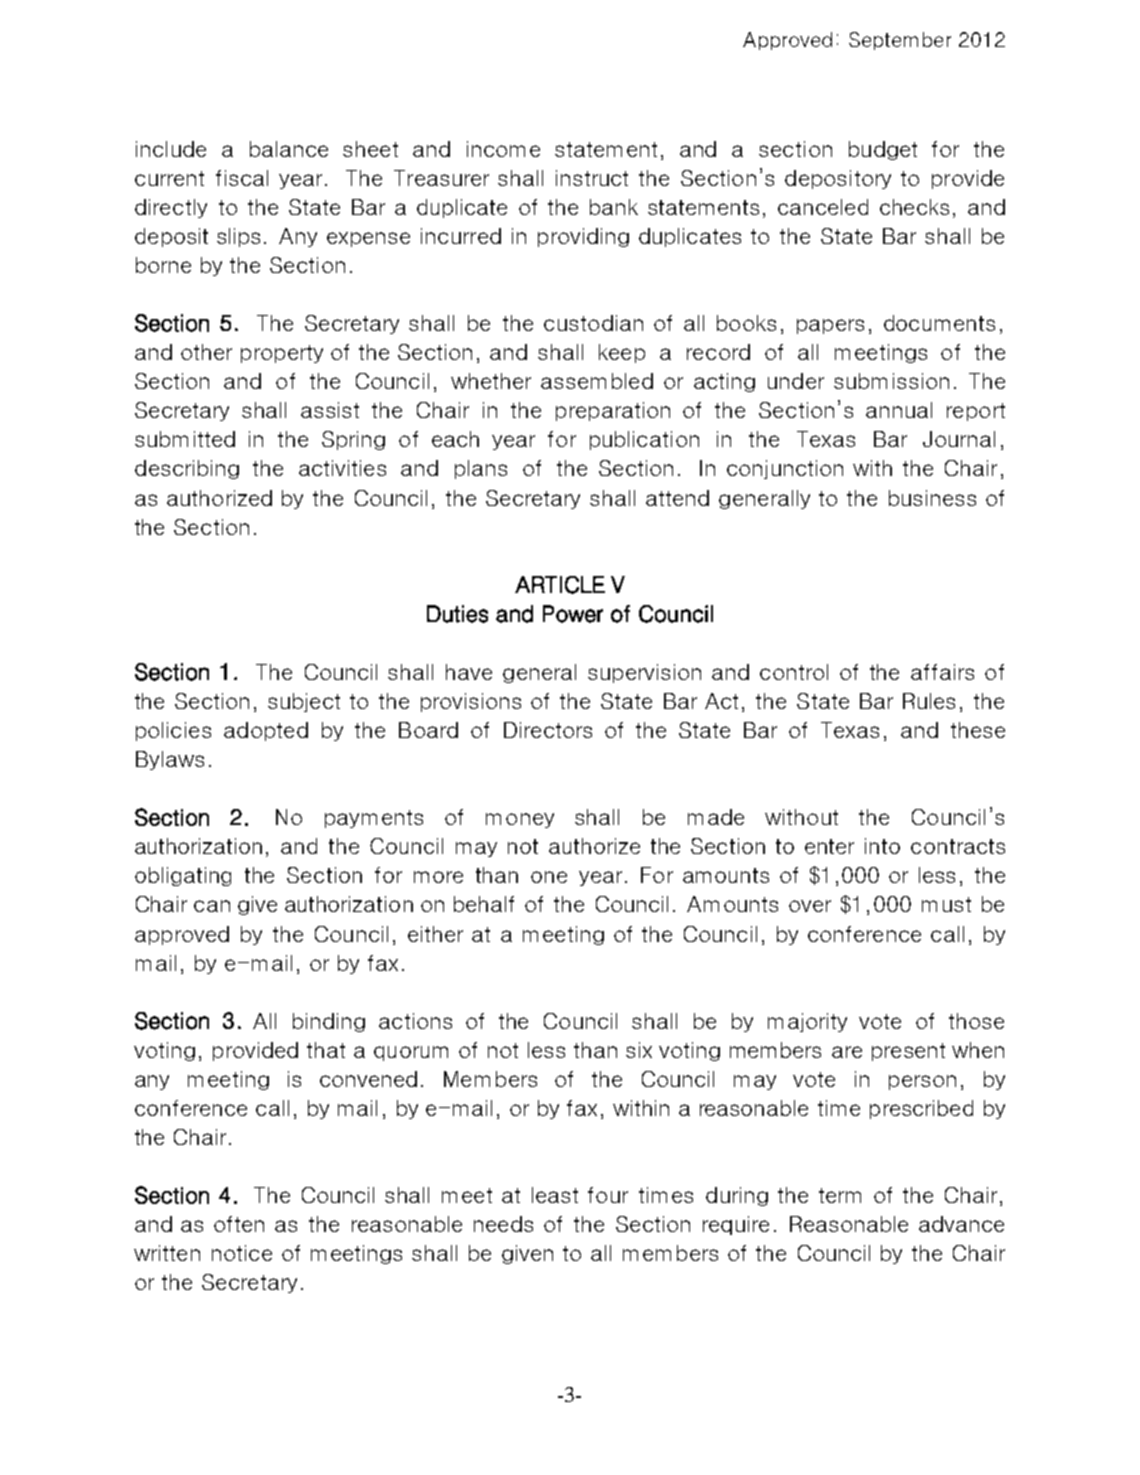 Image resolution: width=1140 pixels, height=1475 pixels. What do you see at coordinates (239, 1224) in the page?
I see `often` at bounding box center [239, 1224].
